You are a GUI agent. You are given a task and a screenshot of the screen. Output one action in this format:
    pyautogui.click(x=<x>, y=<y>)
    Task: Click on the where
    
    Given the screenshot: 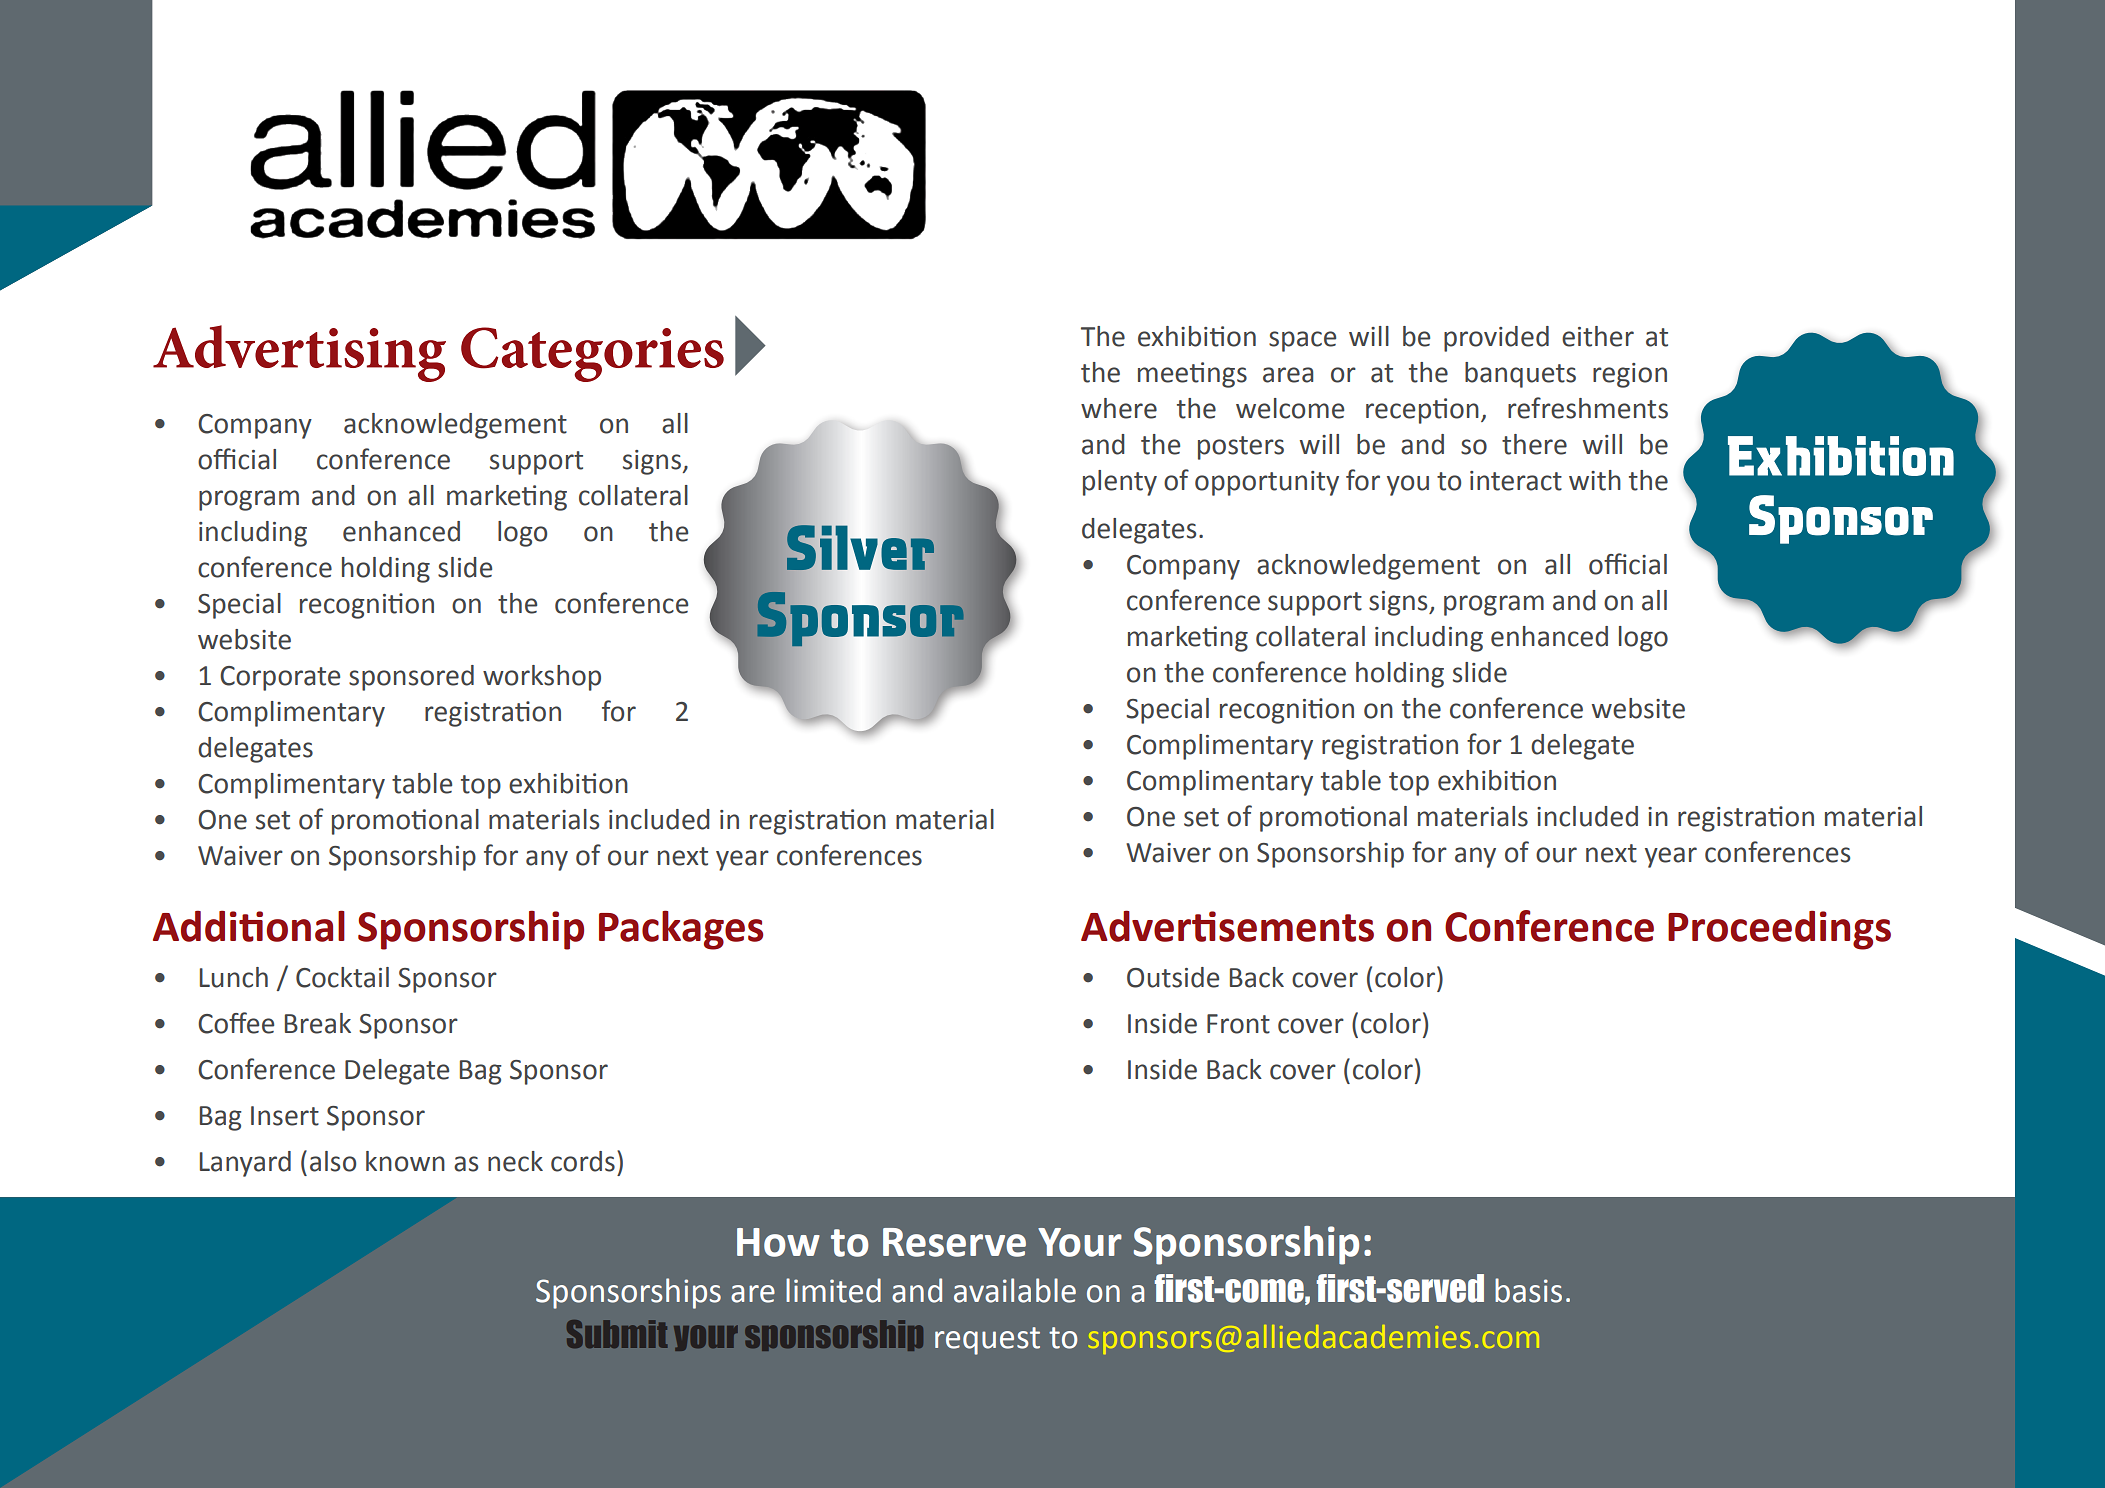 What is the action you would take?
    pyautogui.click(x=1119, y=408)
